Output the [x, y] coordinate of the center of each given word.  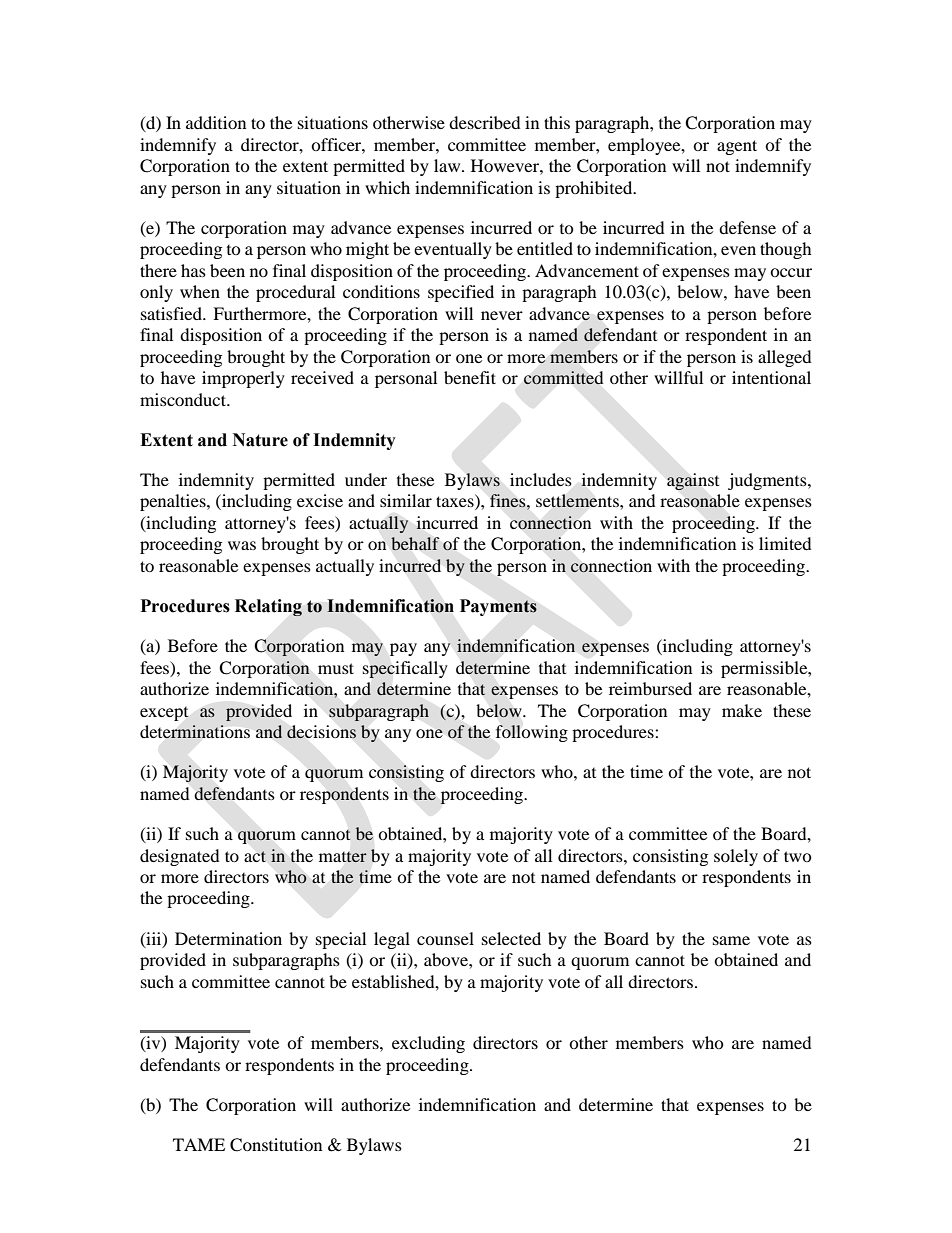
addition [216, 122]
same [731, 940]
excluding [428, 1044]
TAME [199, 1144]
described [485, 122]
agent [737, 147]
